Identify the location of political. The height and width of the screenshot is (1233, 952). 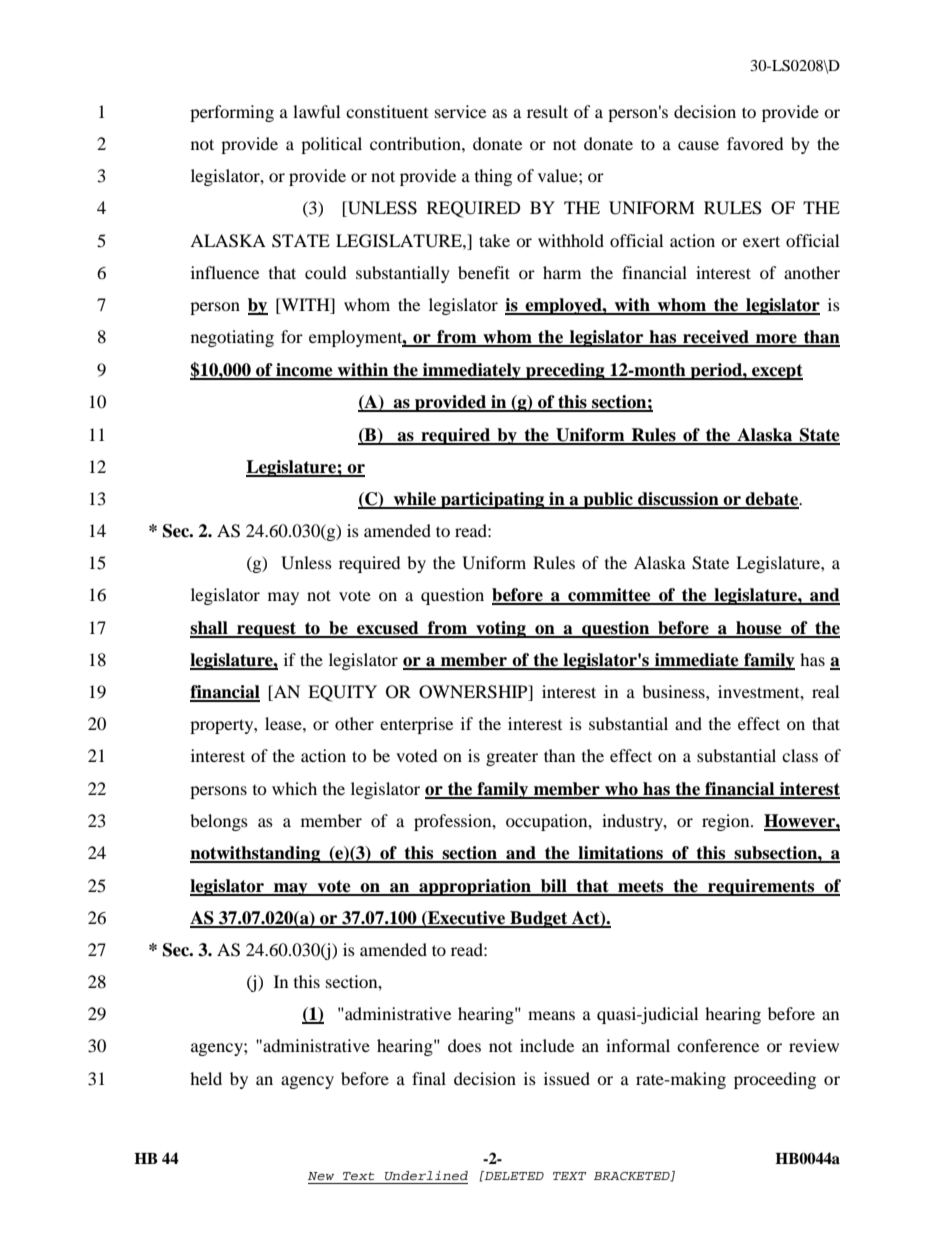
(331, 145).
